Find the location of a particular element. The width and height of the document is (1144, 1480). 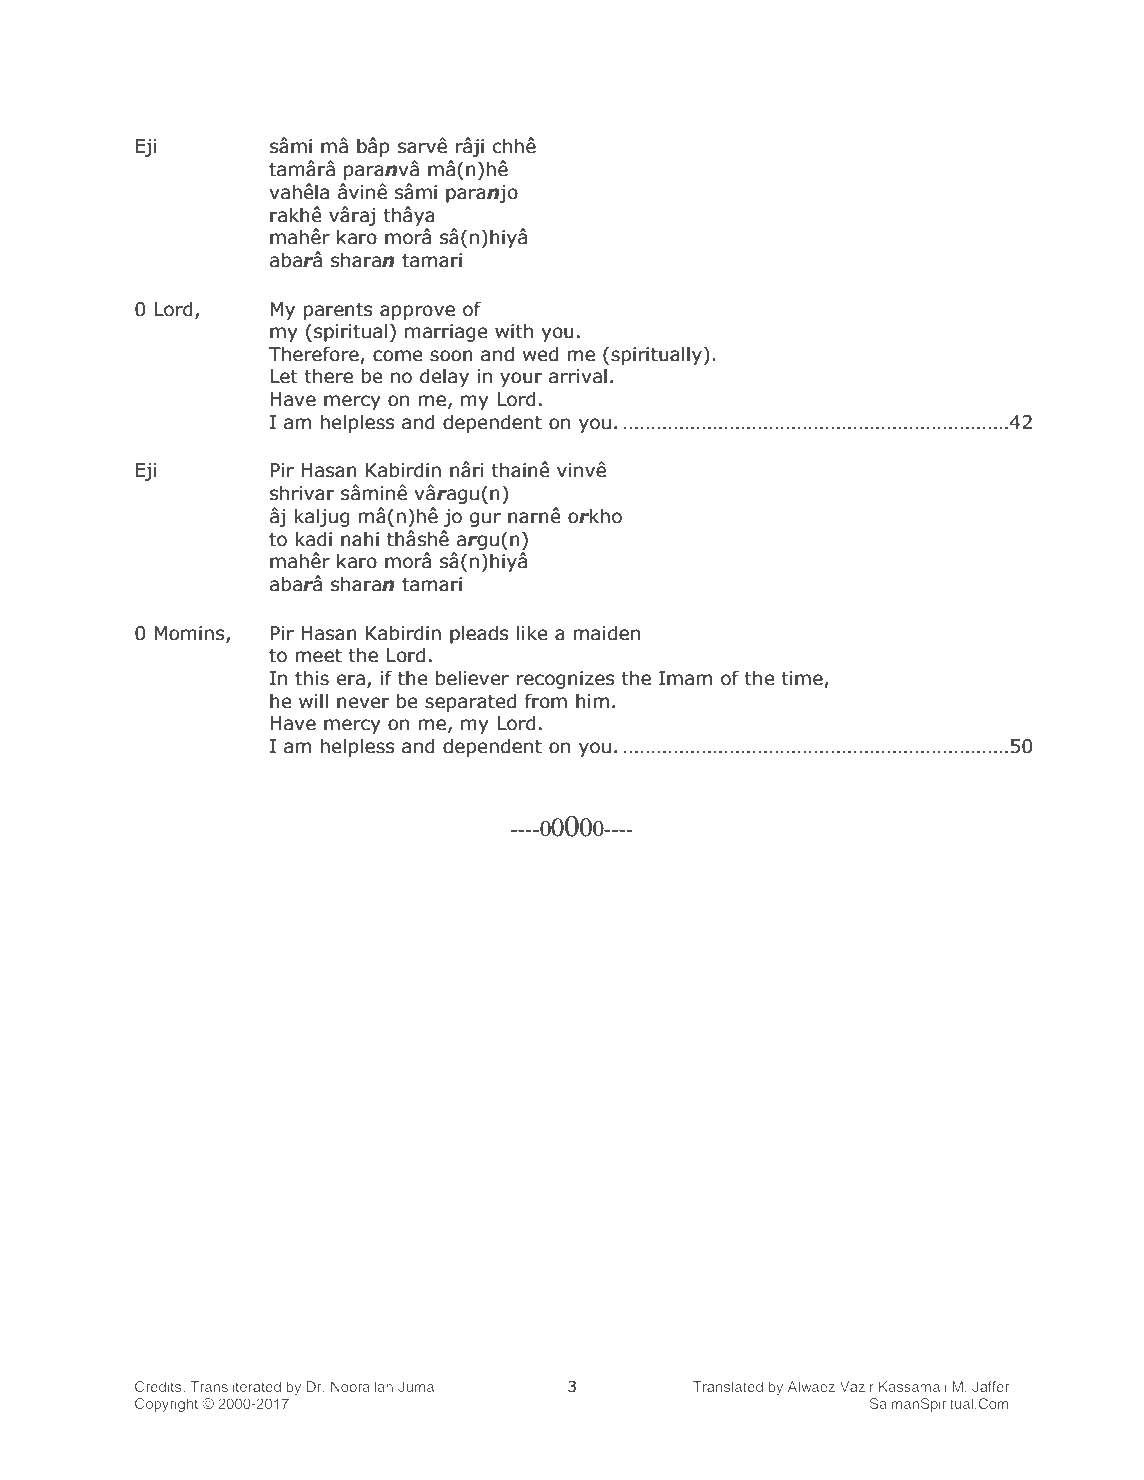

Let is located at coordinates (284, 376).
